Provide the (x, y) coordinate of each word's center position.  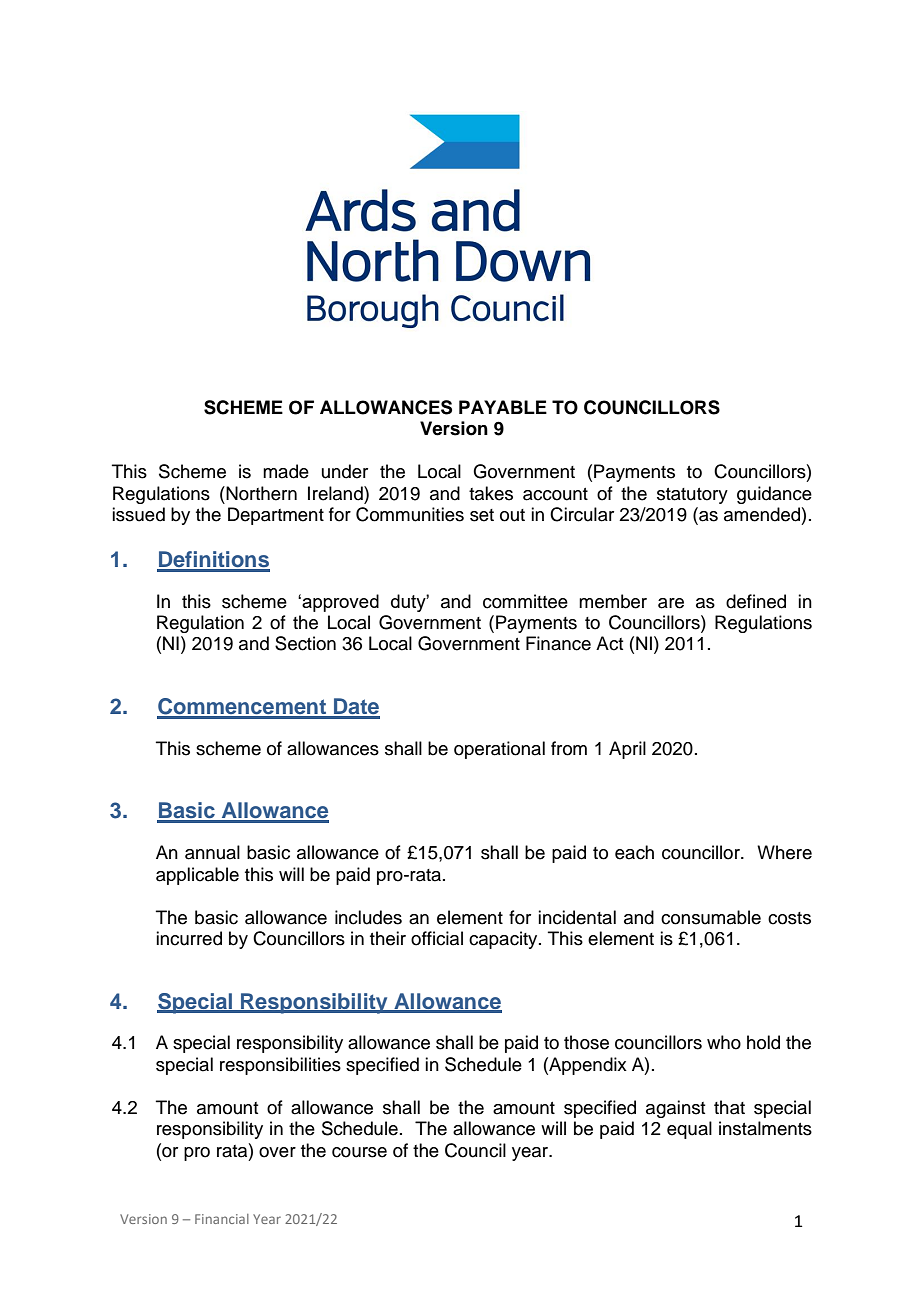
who (724, 1042)
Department (276, 516)
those (586, 1042)
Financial (222, 1219)
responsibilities (280, 1066)
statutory (692, 496)
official (437, 938)
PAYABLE (503, 407)
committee (525, 601)
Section (305, 643)
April (627, 750)
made (286, 471)
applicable (197, 876)
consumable (711, 917)
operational (499, 750)
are (671, 603)
